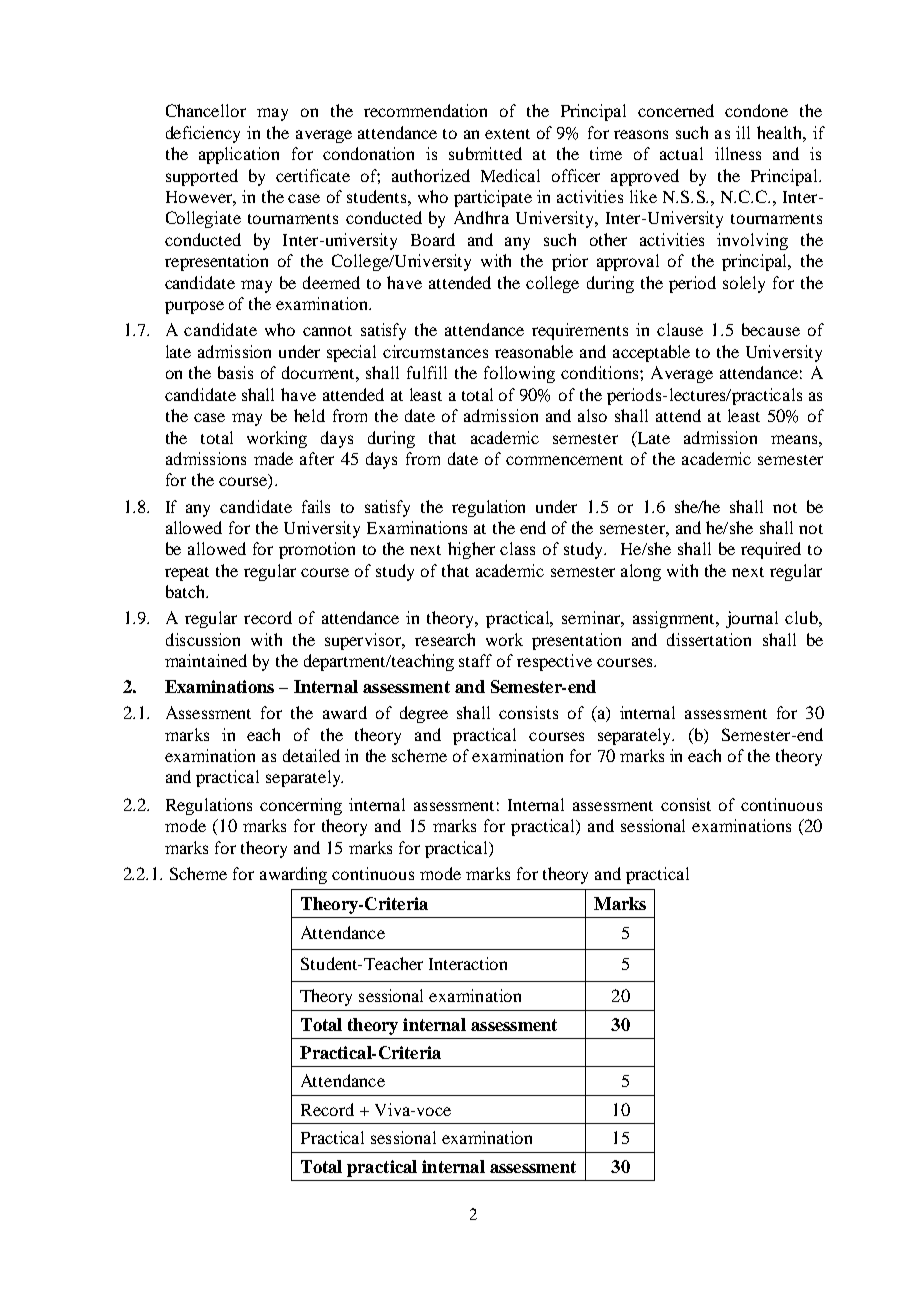 Image resolution: width=924 pixels, height=1307 pixels. I want to click on discussion, so click(203, 639).
